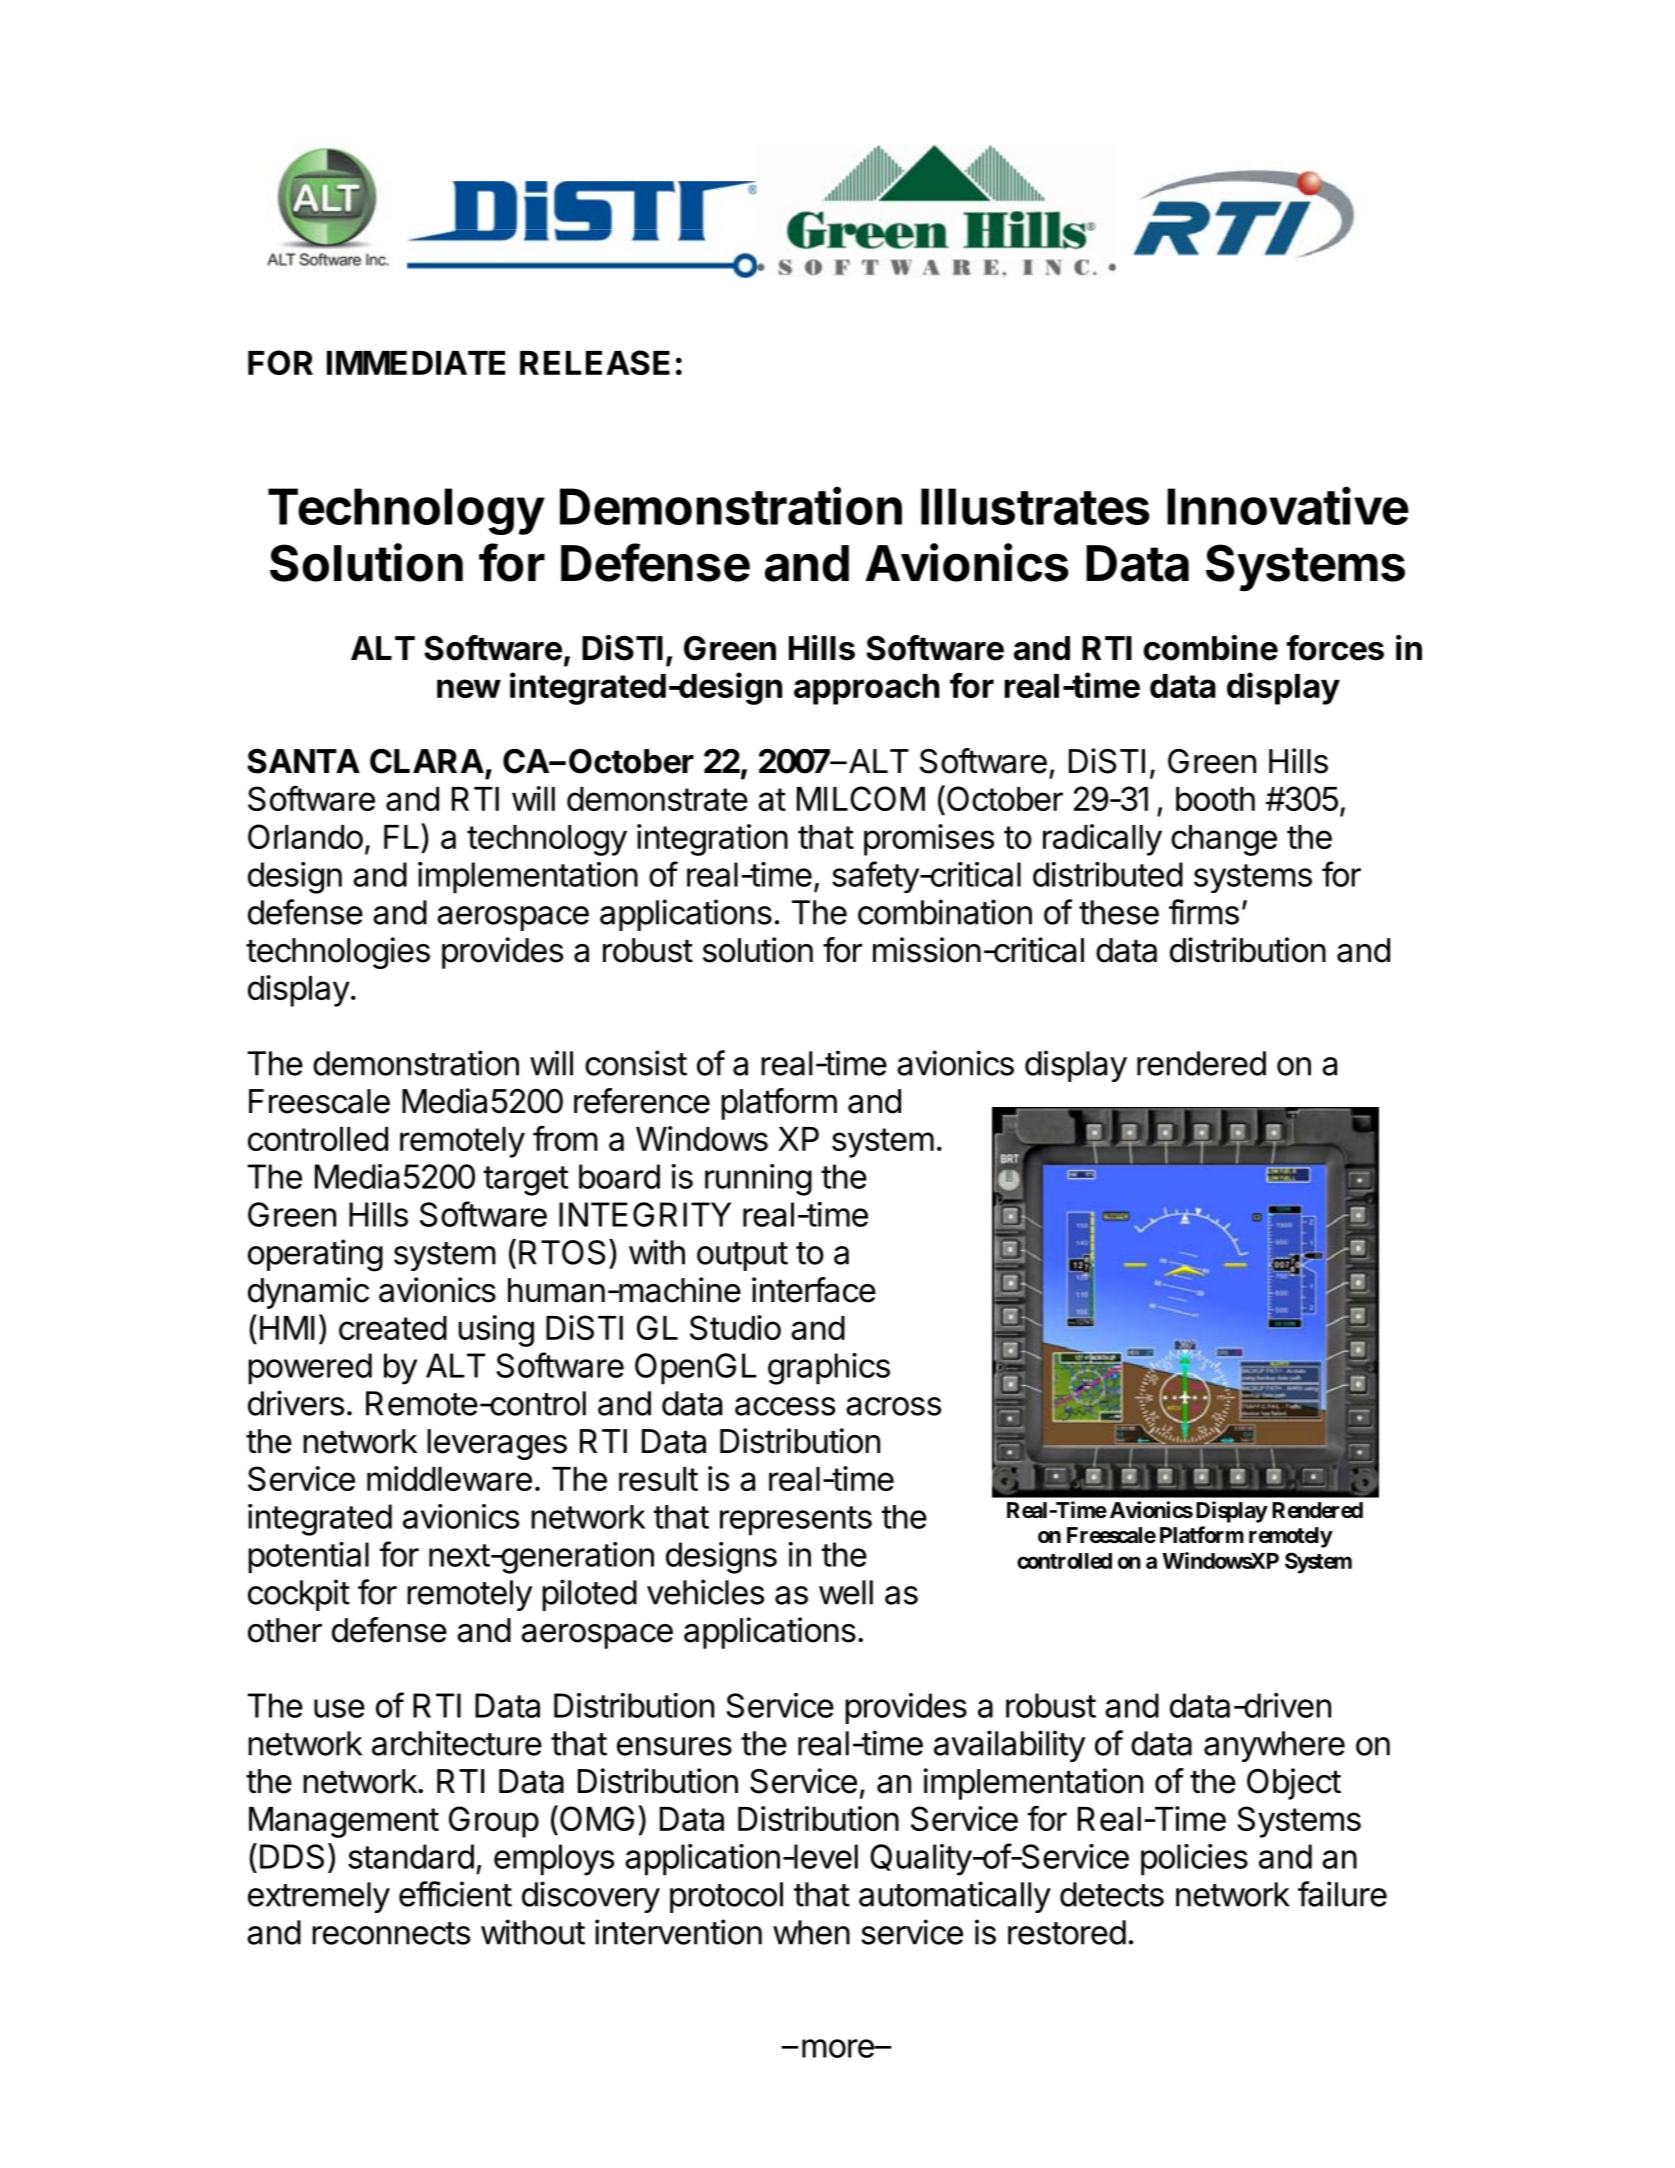  Describe the element at coordinates (391, 1933) in the document. I see `reconnects` at that location.
